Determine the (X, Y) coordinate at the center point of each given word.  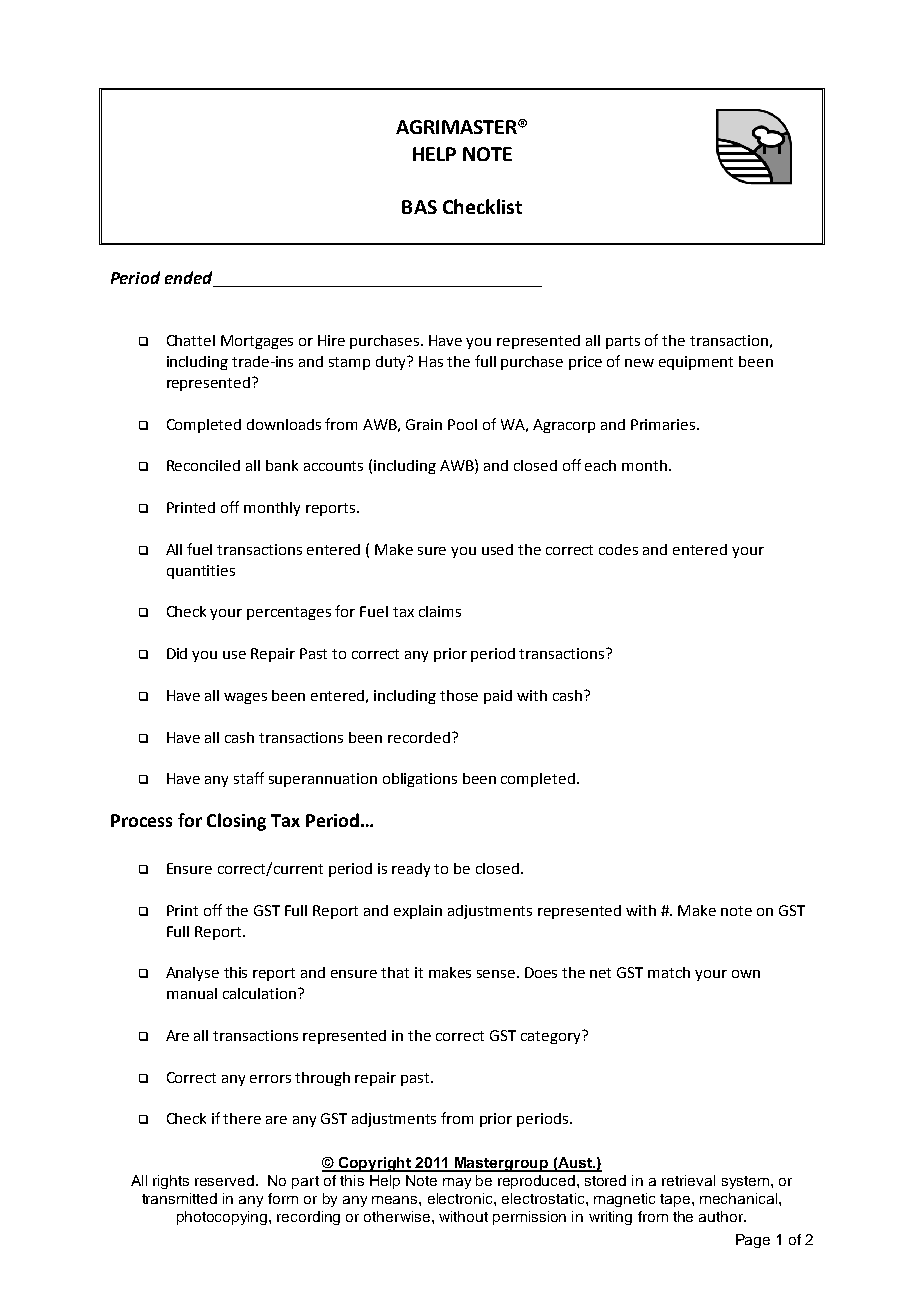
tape (676, 1200)
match (669, 972)
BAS (419, 207)
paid (498, 697)
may (457, 1183)
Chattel (191, 340)
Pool (462, 424)
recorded (419, 737)
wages (245, 698)
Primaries (664, 424)
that (395, 972)
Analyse (192, 974)
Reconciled (203, 465)
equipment (696, 363)
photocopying (223, 1218)
